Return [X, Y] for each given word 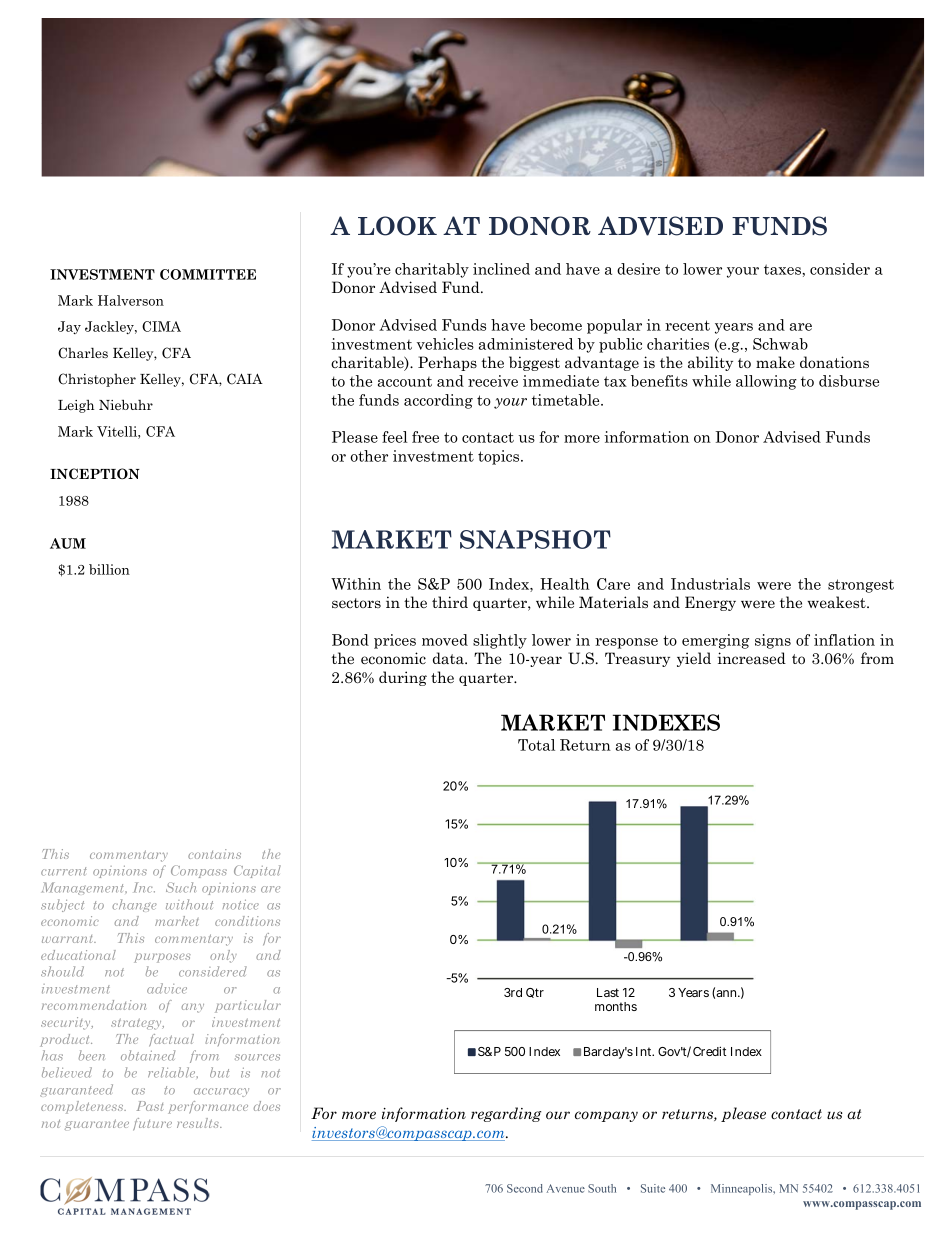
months [616, 1006]
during [403, 678]
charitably [432, 270]
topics [500, 457]
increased [752, 658]
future [152, 1124]
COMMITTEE [208, 274]
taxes [783, 269]
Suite [653, 1188]
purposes [162, 958]
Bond [350, 640]
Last [608, 992]
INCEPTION [95, 473]
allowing [766, 382]
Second [525, 1188]
